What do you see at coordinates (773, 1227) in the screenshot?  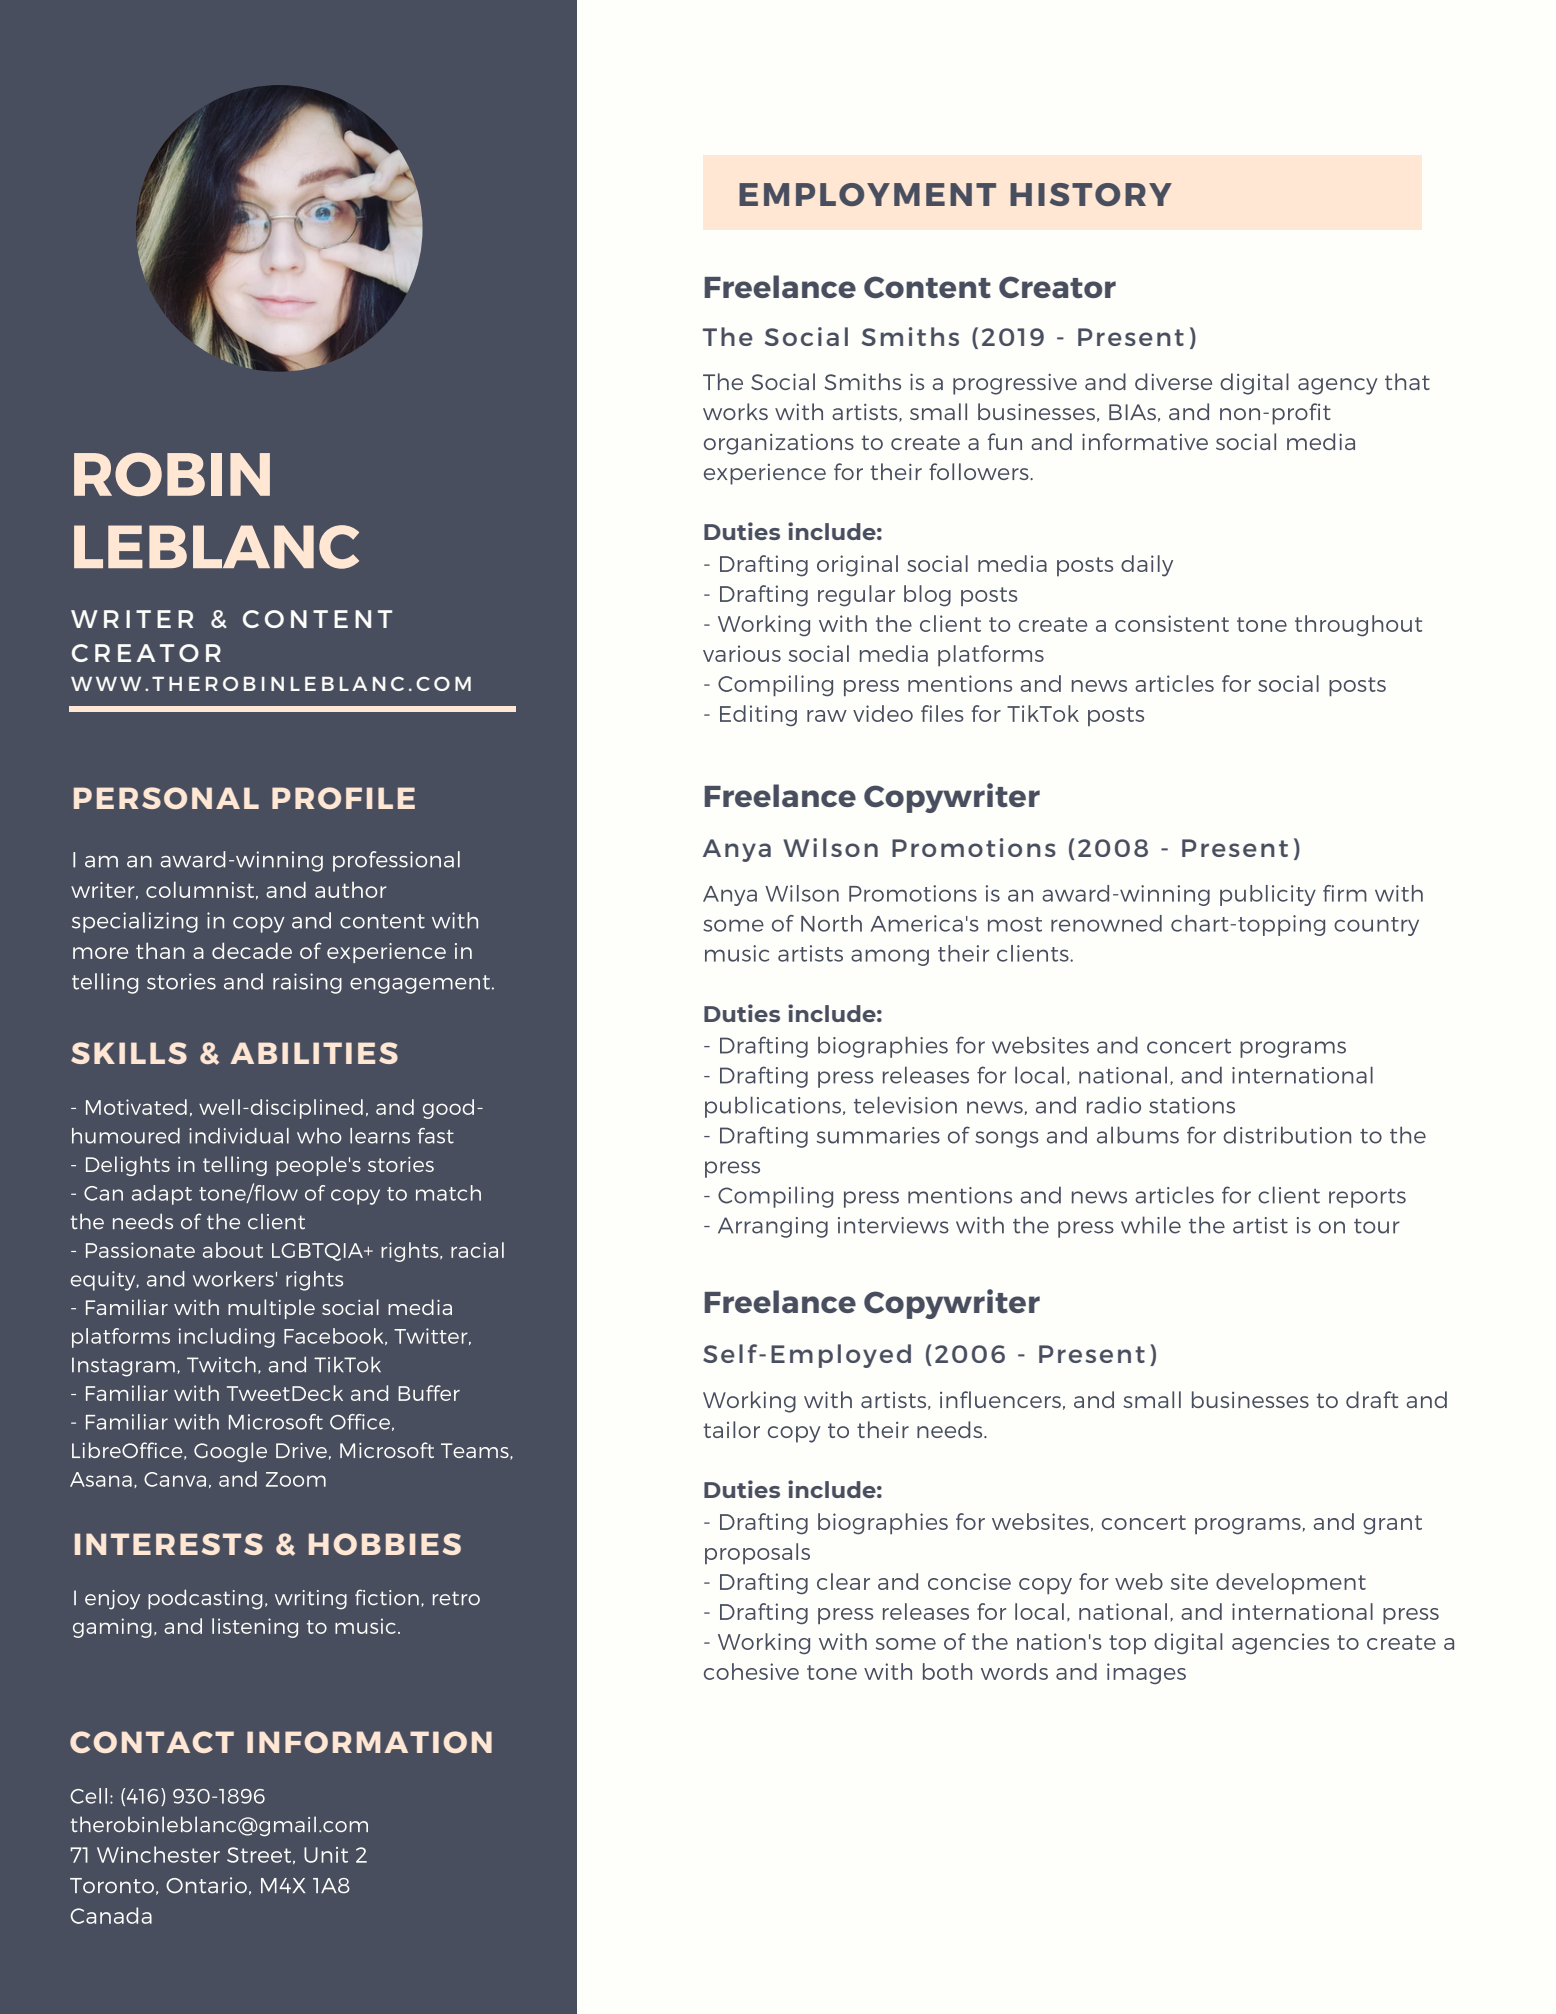 I see `Arranging` at bounding box center [773, 1227].
